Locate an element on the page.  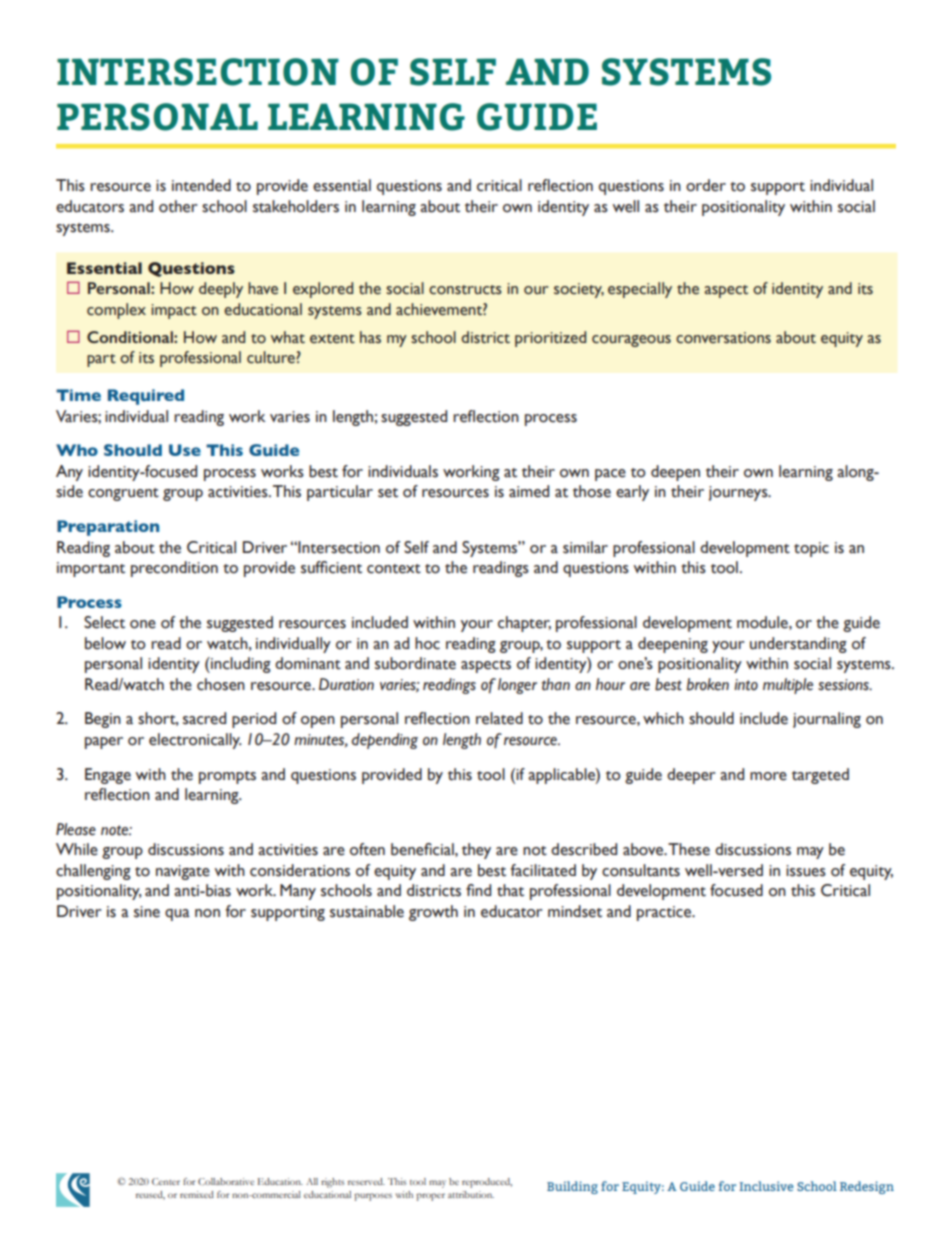
issues is located at coordinates (806, 871).
